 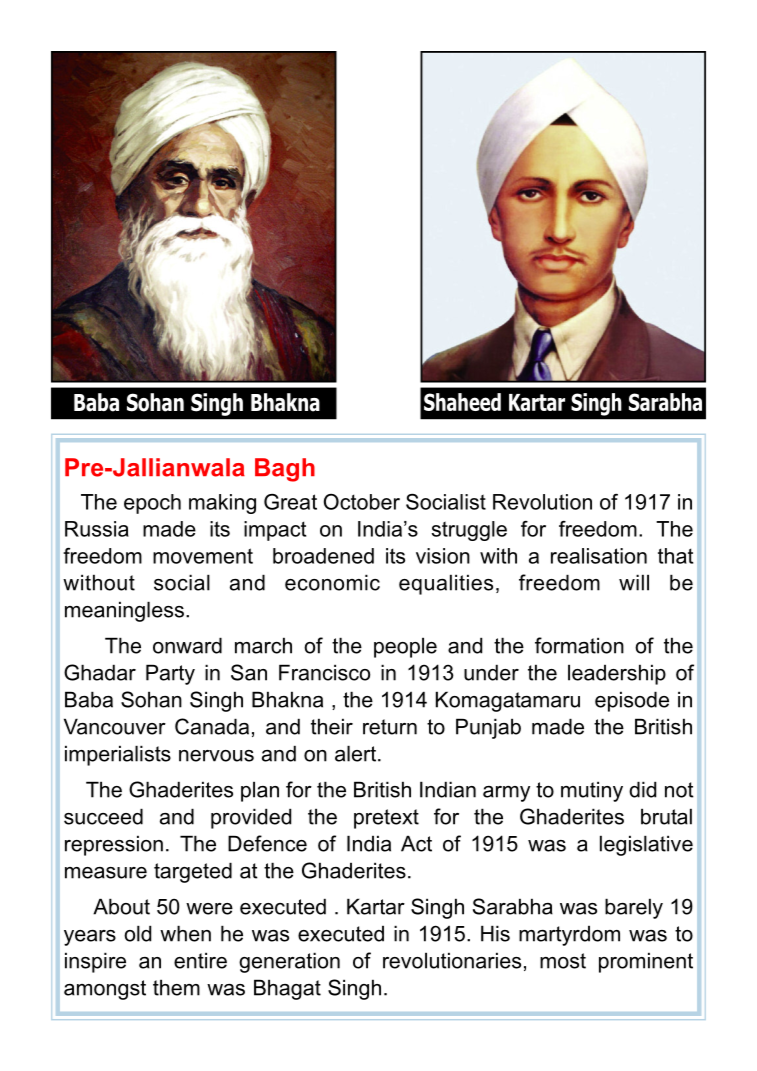 What do you see at coordinates (390, 727) in the screenshot?
I see `return` at bounding box center [390, 727].
